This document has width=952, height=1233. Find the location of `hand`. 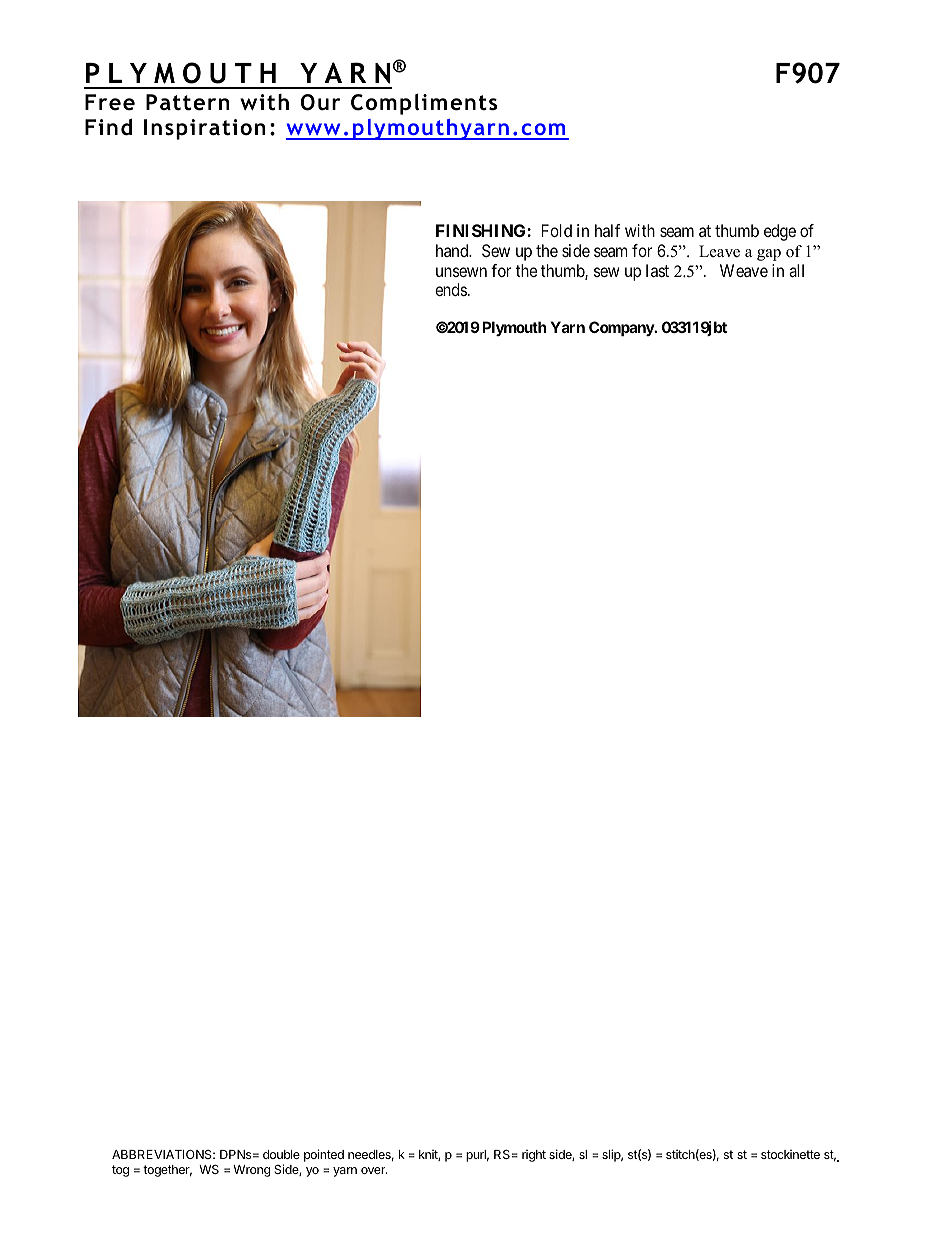

hand is located at coordinates (453, 250).
